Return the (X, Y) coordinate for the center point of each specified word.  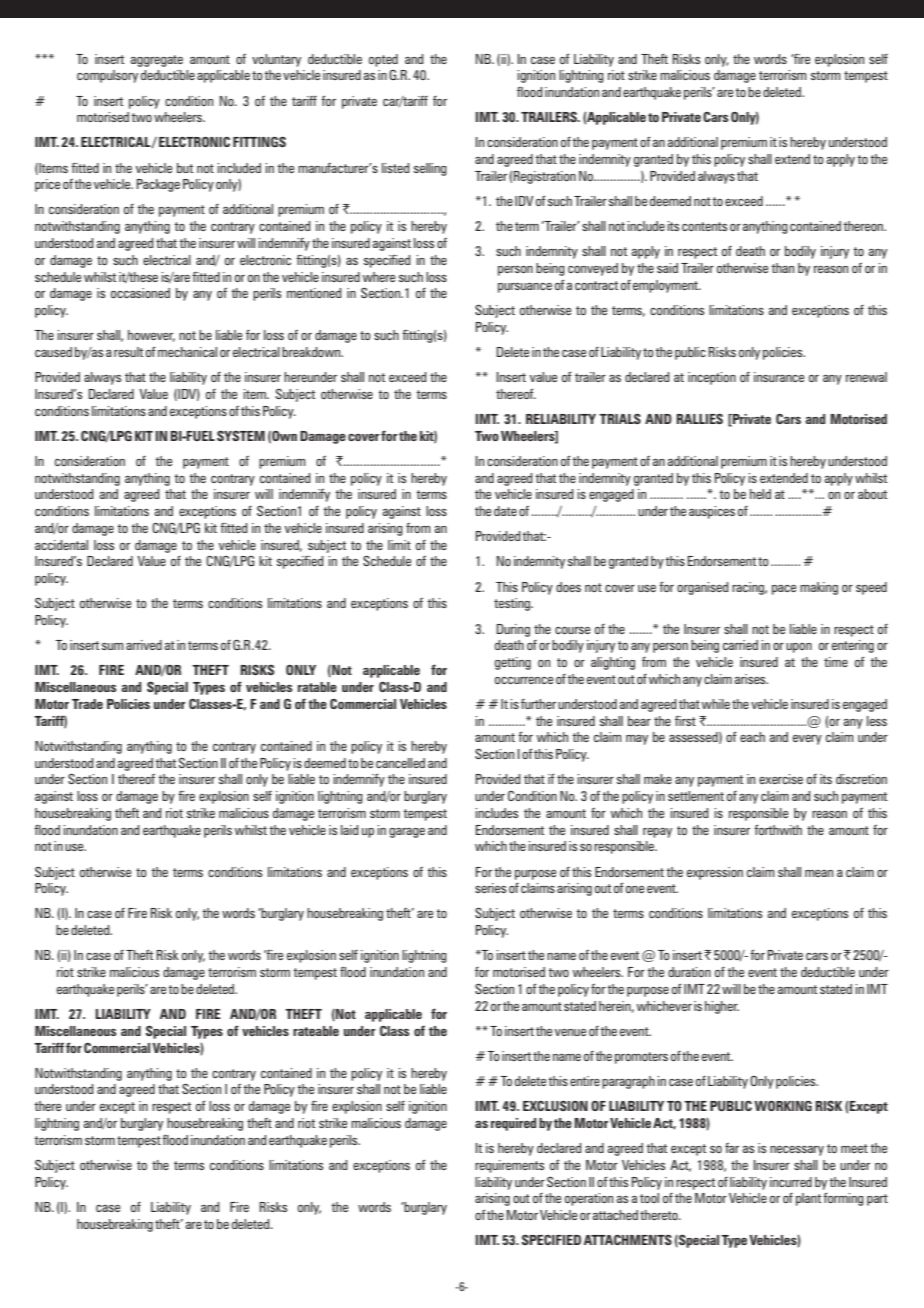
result (128, 352)
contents (704, 226)
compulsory (107, 76)
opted (383, 60)
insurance (779, 377)
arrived (144, 645)
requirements (509, 1166)
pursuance (525, 288)
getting (513, 663)
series (490, 888)
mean (819, 873)
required (513, 1124)
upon (799, 648)
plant (808, 1199)
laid (350, 830)
